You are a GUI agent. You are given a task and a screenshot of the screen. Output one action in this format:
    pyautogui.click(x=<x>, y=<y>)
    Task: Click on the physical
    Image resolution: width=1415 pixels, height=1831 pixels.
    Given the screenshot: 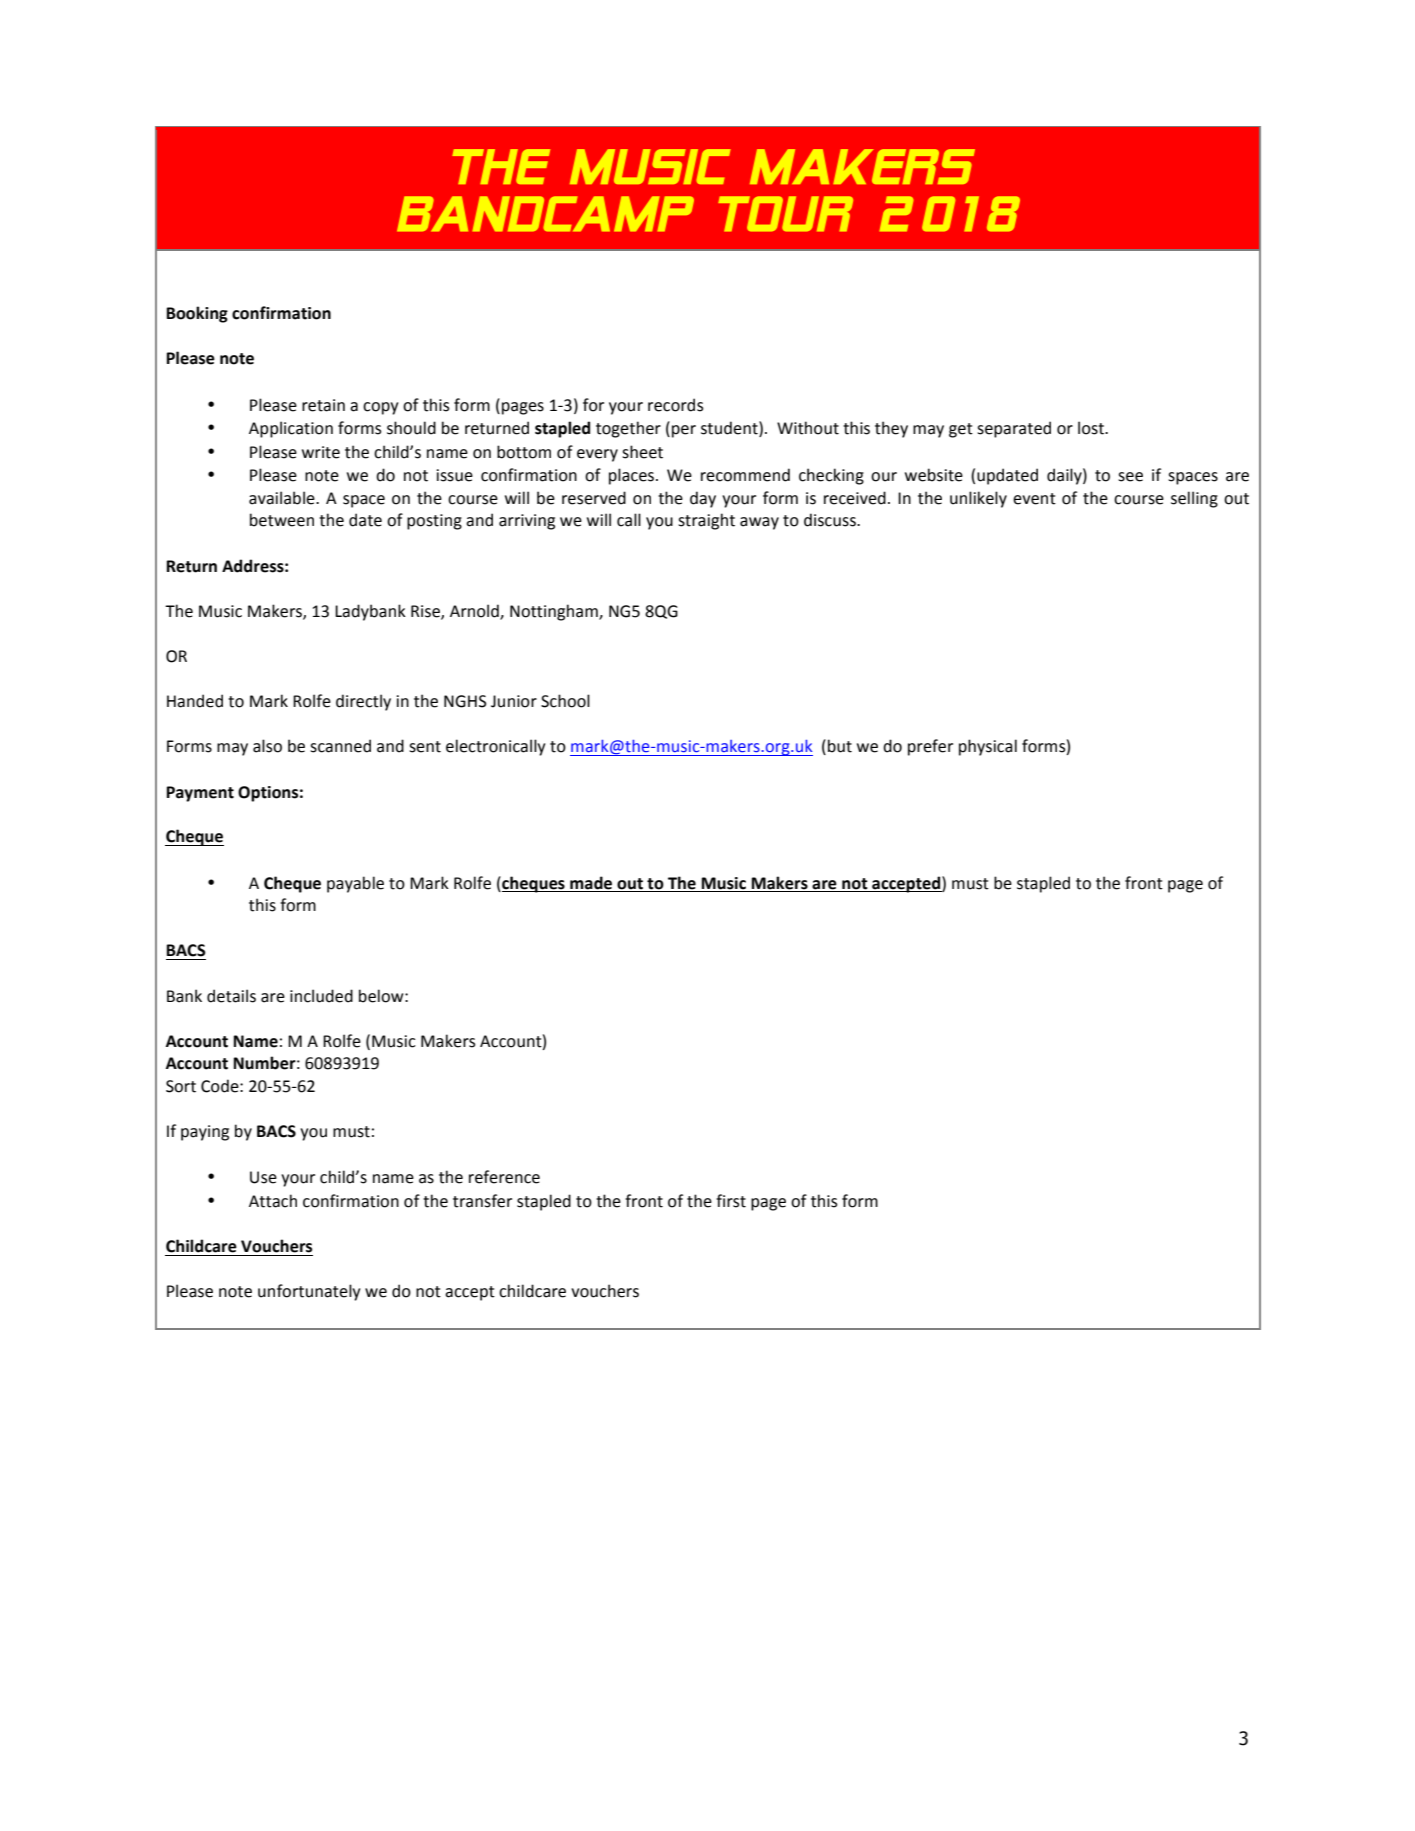 What is the action you would take?
    pyautogui.click(x=988, y=747)
